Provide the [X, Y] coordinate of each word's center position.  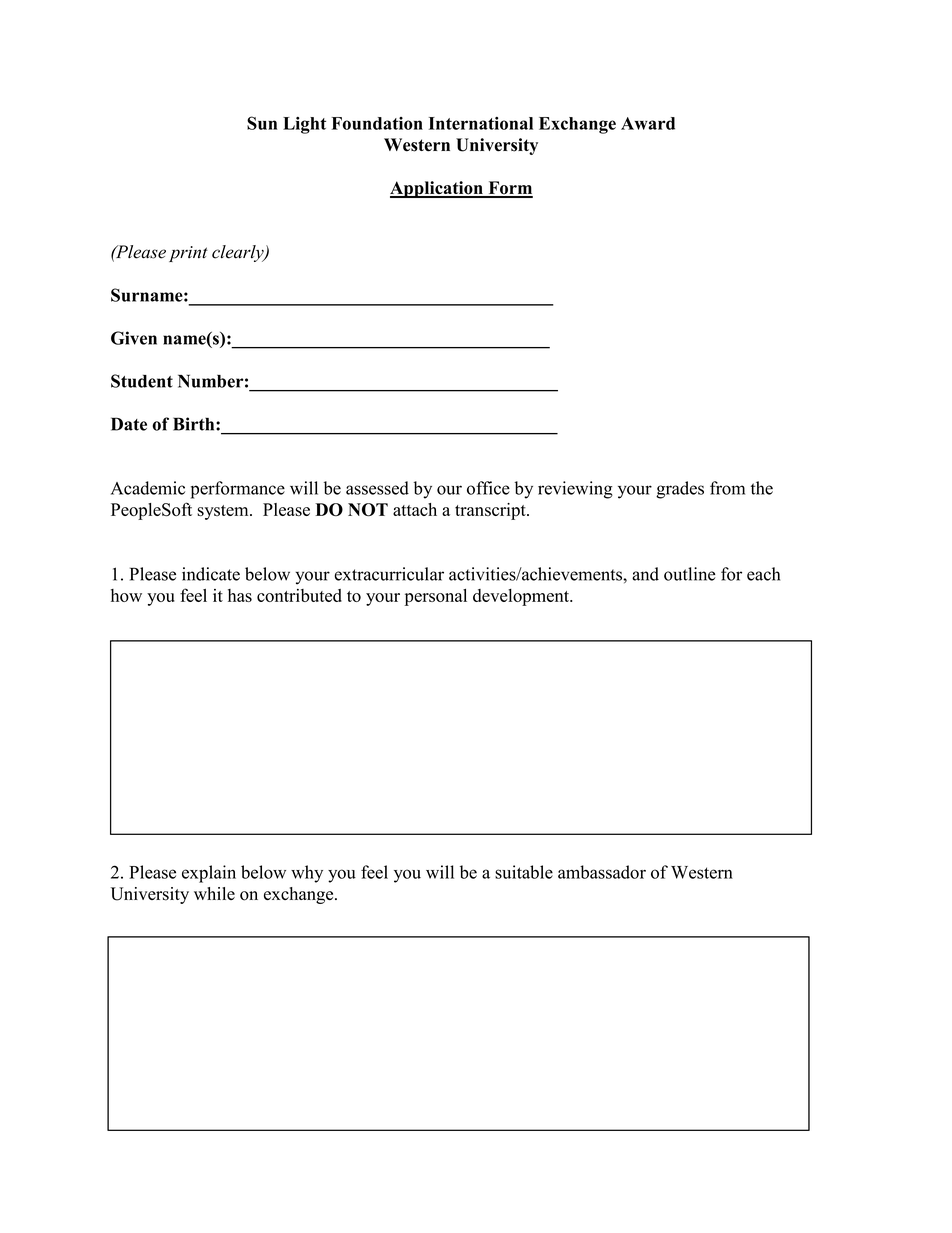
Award [648, 123]
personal [436, 597]
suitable [524, 872]
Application [437, 189]
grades [680, 490]
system [224, 512]
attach [415, 509]
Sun [262, 123]
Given [134, 338]
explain [209, 874]
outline [689, 574]
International [481, 123]
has [240, 595]
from [727, 488]
